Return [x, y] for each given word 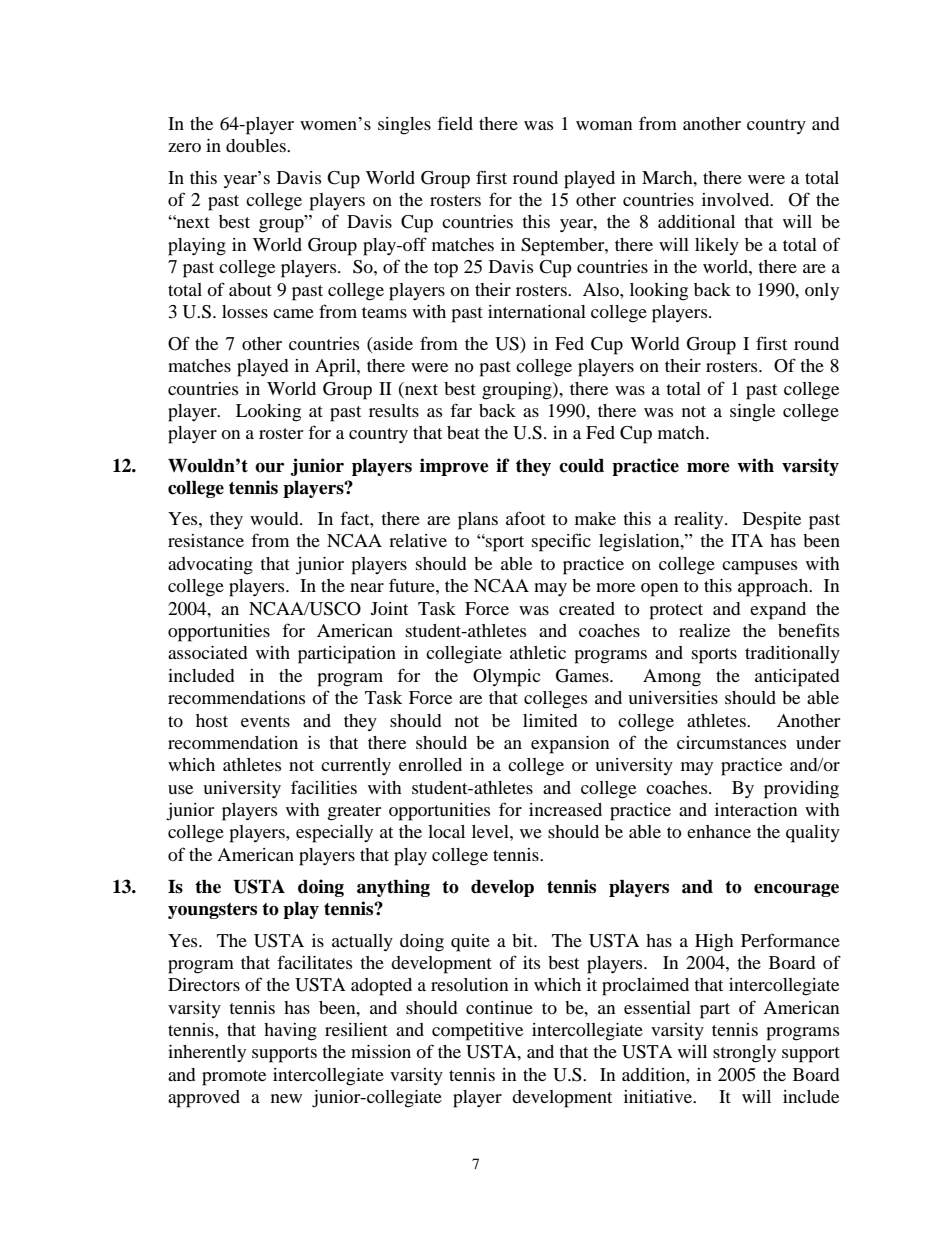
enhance [719, 831]
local [446, 831]
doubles [257, 145]
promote [234, 1078]
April [336, 368]
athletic [538, 652]
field [455, 123]
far [461, 410]
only [822, 291]
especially [334, 834]
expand [778, 611]
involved [737, 199]
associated [207, 652]
